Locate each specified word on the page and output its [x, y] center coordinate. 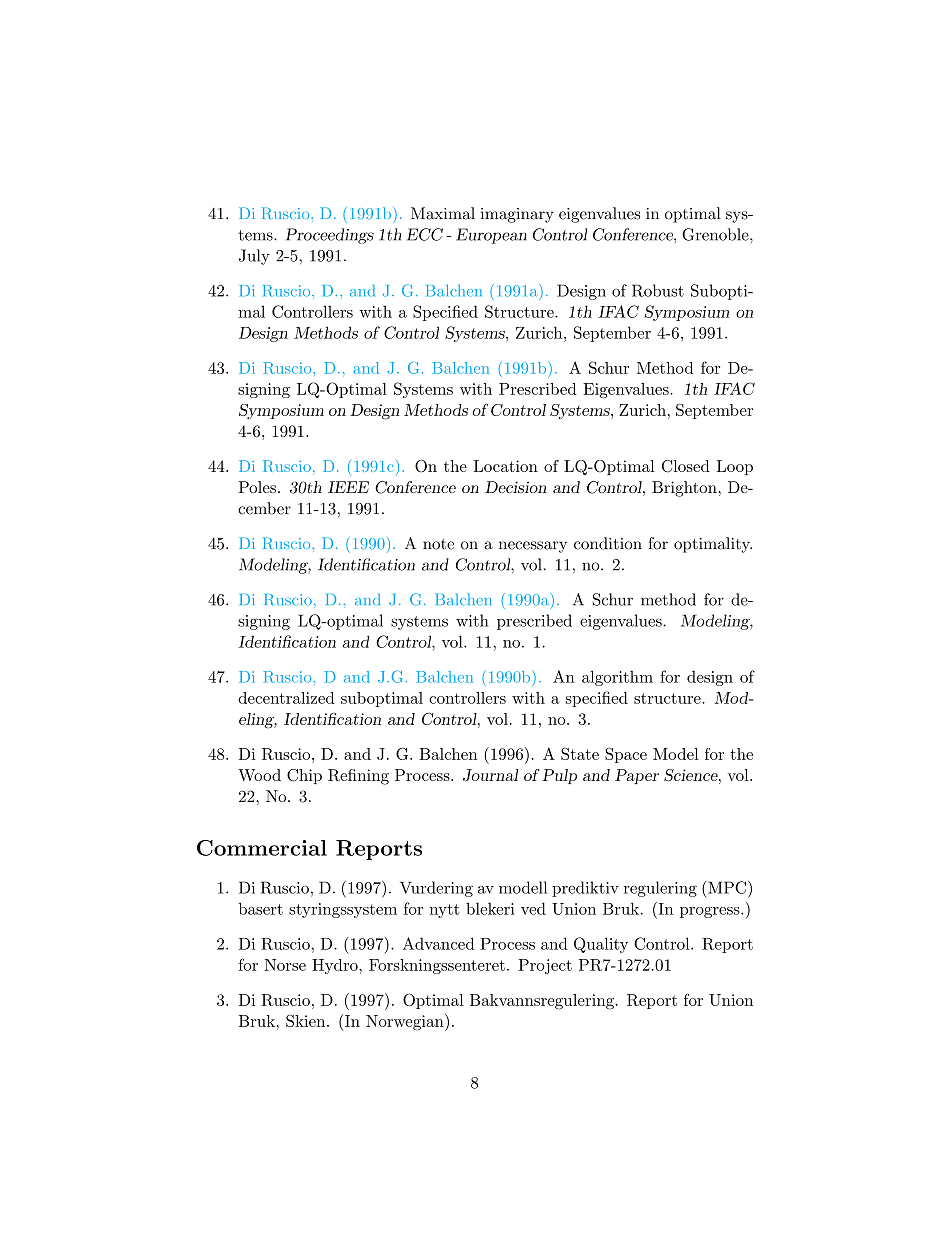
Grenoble [716, 234]
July [254, 257]
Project [545, 966]
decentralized [286, 698]
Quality [601, 945]
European [491, 236]
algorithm [617, 678]
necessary [533, 547]
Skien [307, 1020]
